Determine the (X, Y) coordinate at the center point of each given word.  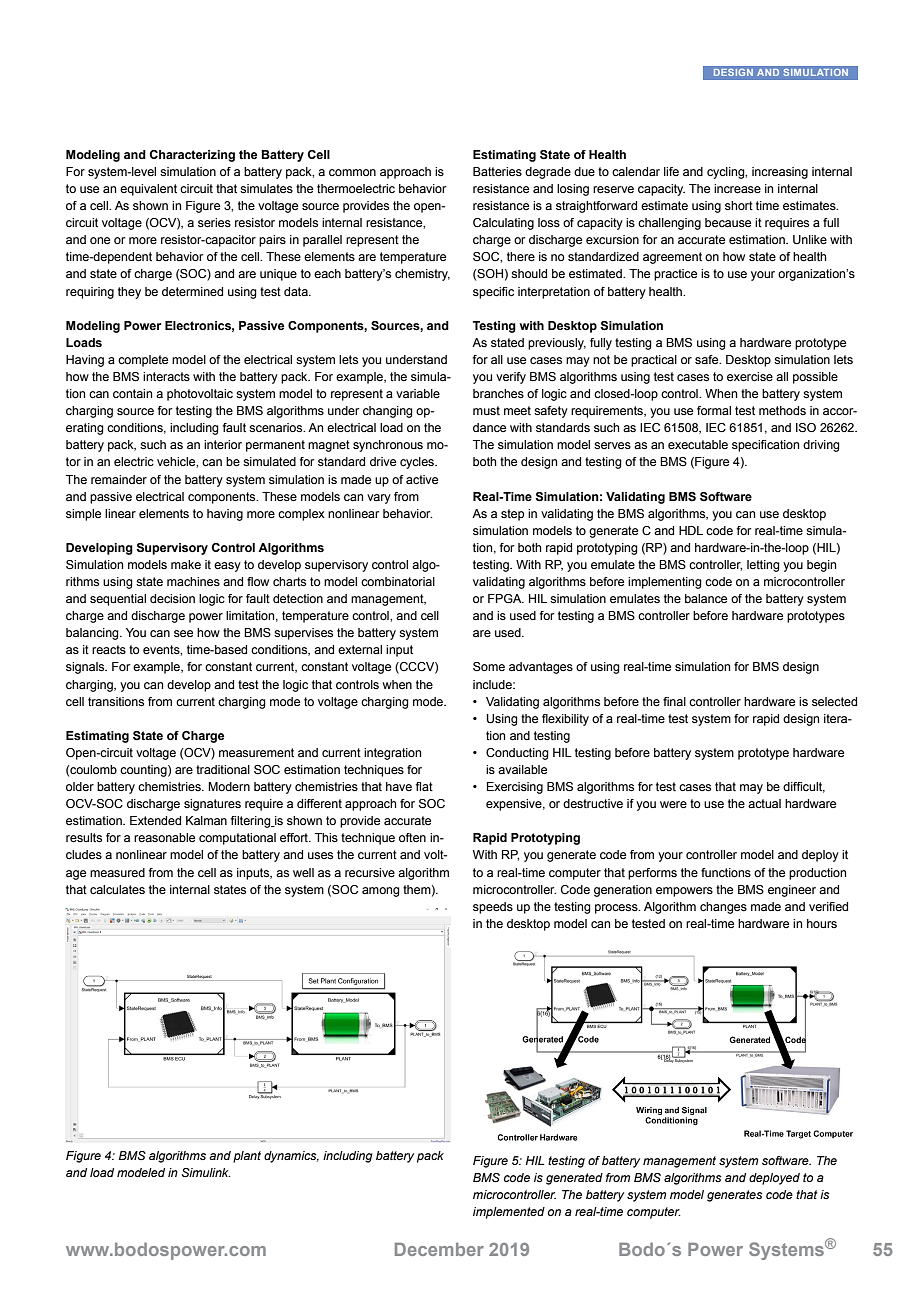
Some (489, 666)
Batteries (497, 171)
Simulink (206, 1172)
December (439, 1249)
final (674, 701)
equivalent (148, 190)
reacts (109, 649)
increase (737, 188)
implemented (509, 1213)
